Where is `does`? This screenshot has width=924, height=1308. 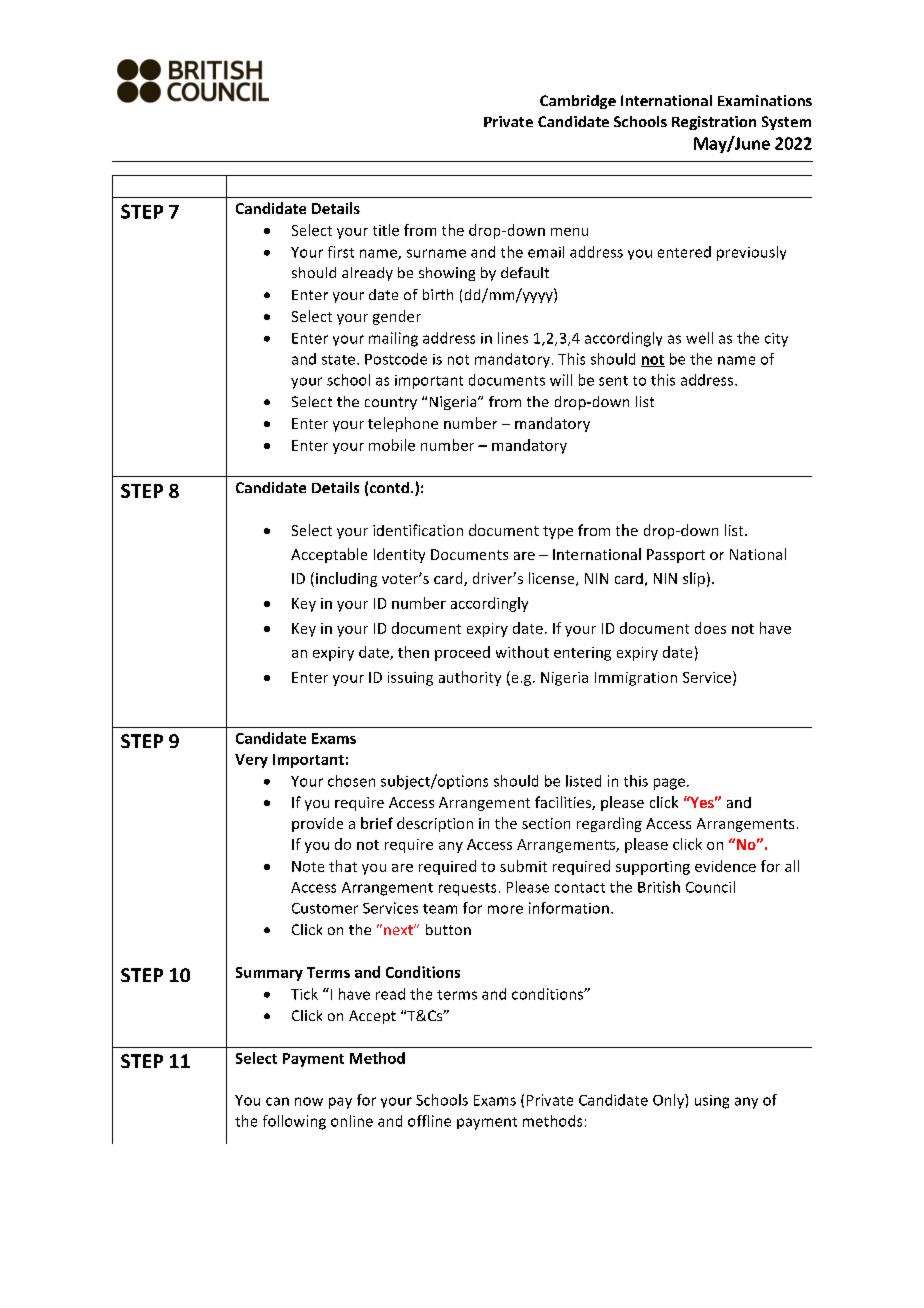
does is located at coordinates (710, 628).
